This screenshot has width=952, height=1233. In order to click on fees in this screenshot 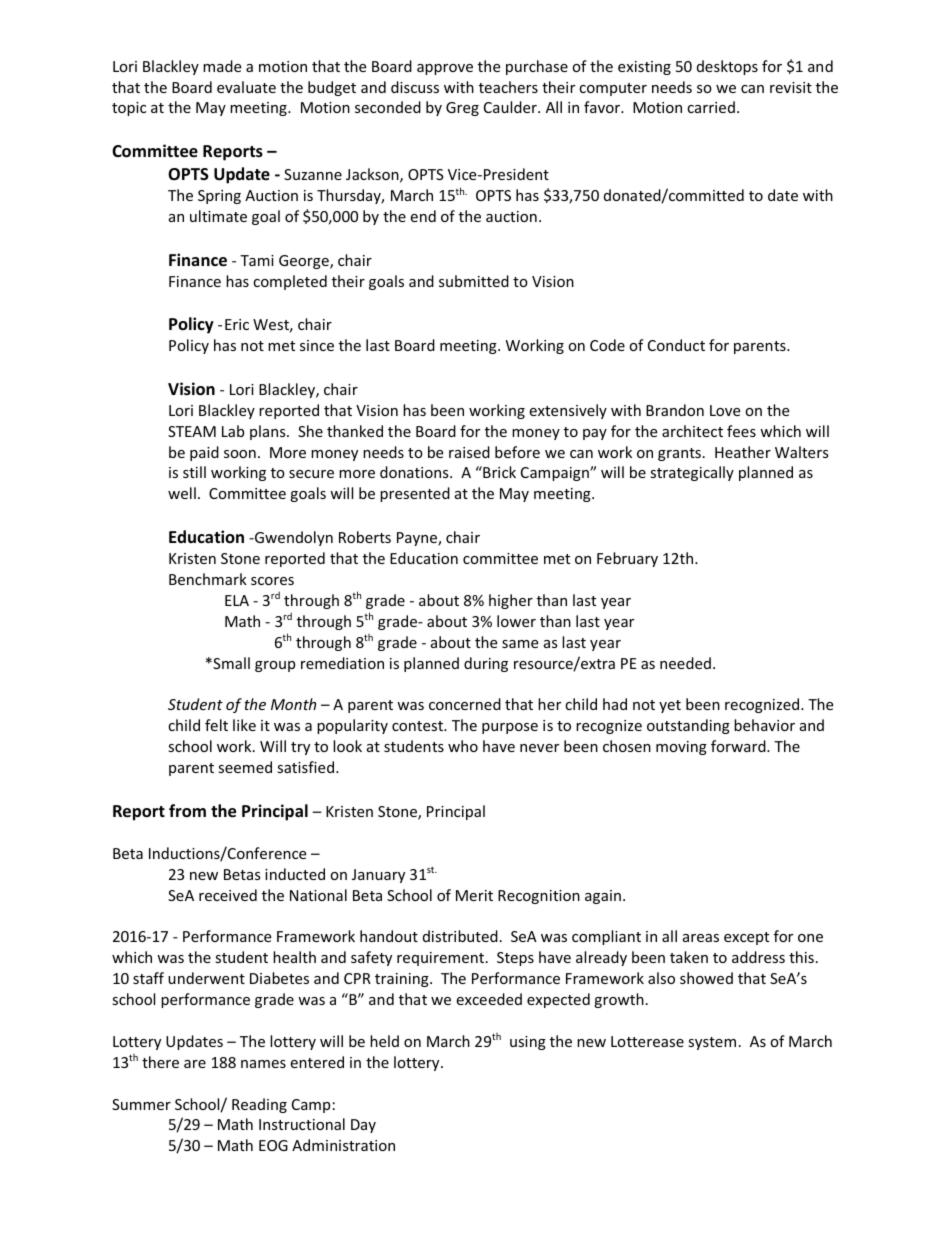, I will do `click(741, 431)`.
